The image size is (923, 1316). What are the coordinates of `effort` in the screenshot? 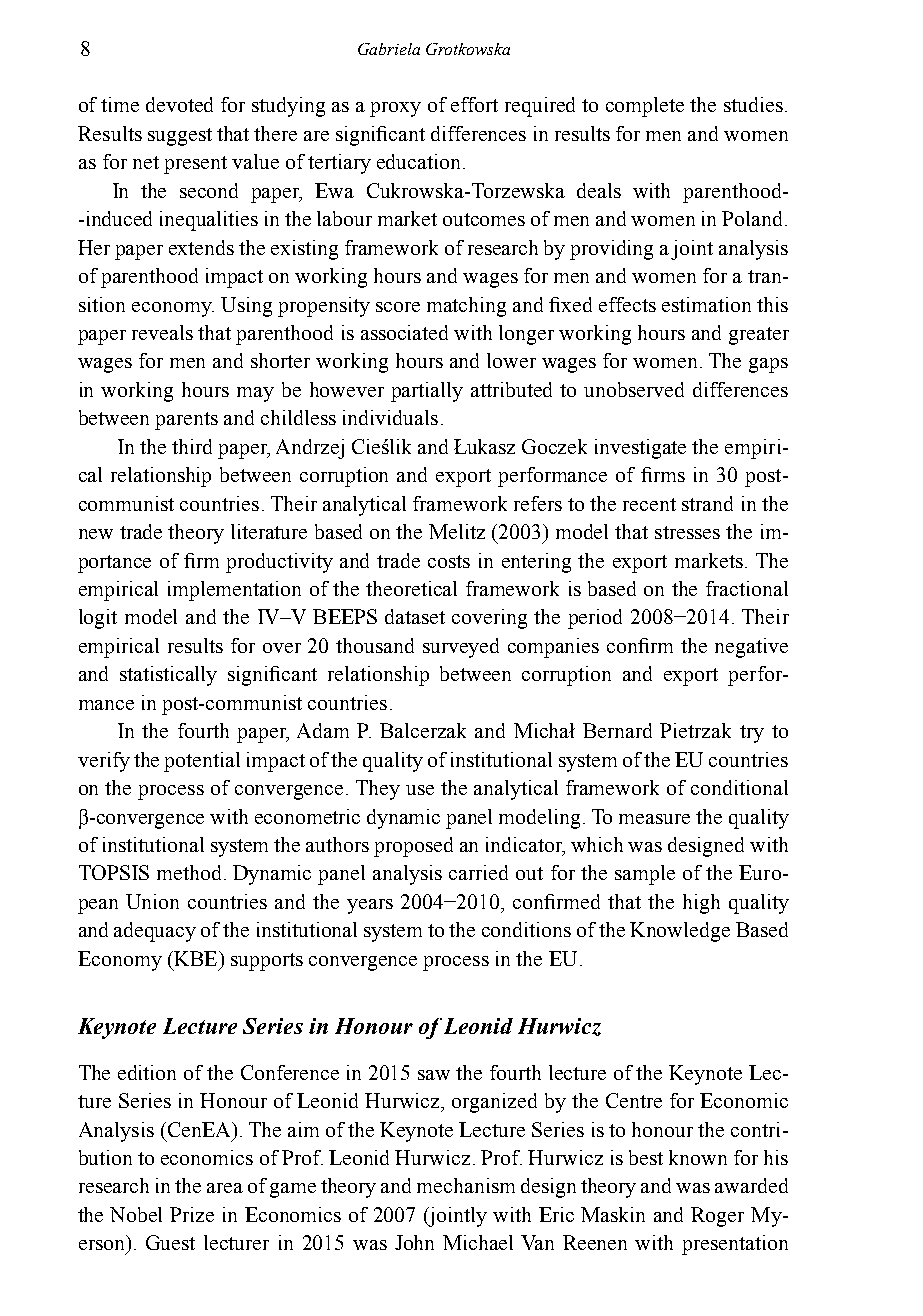 It's located at (474, 104).
